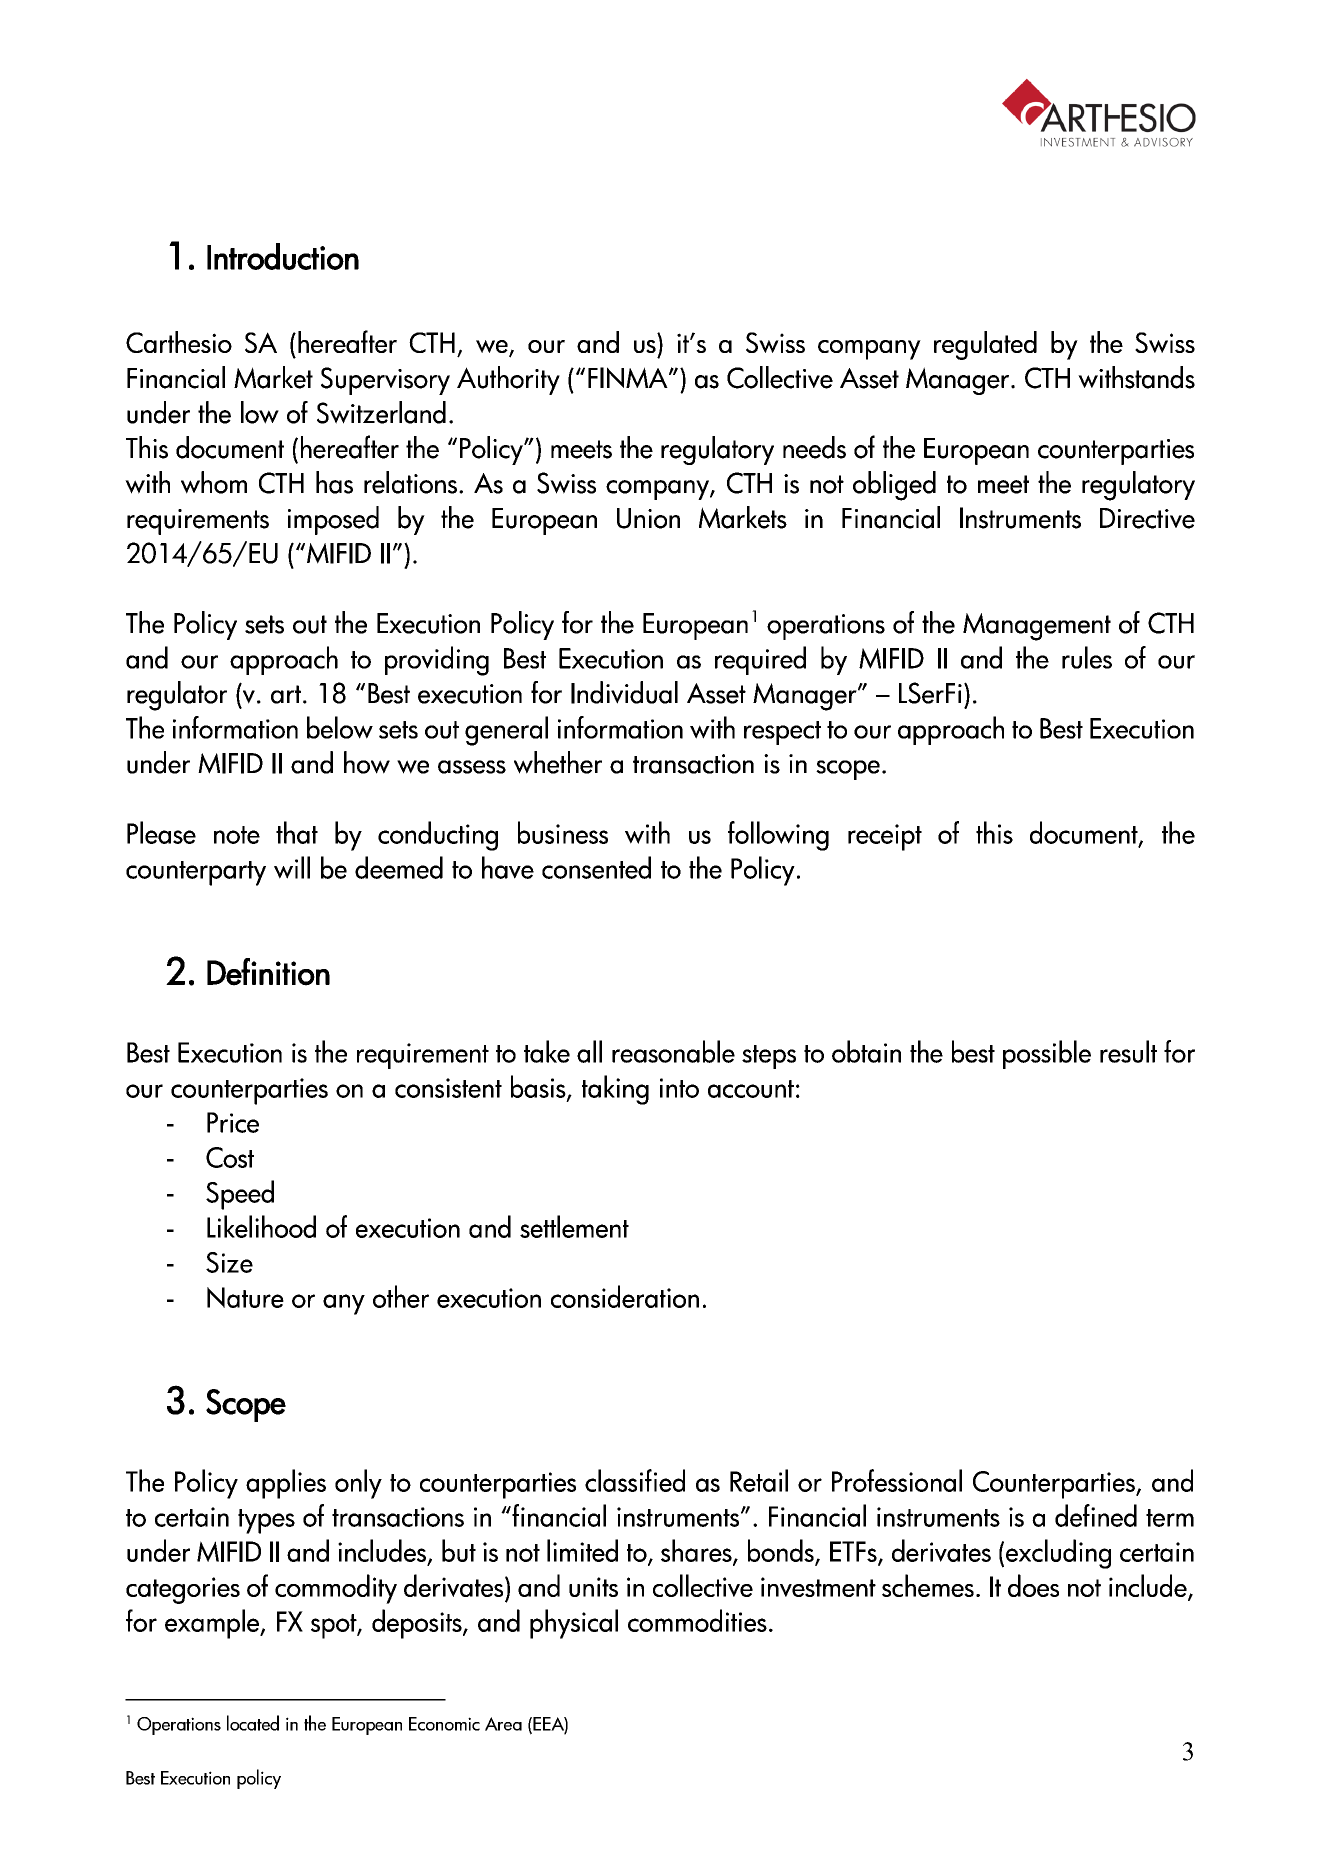  Describe the element at coordinates (1033, 1585) in the page. I see `does` at that location.
